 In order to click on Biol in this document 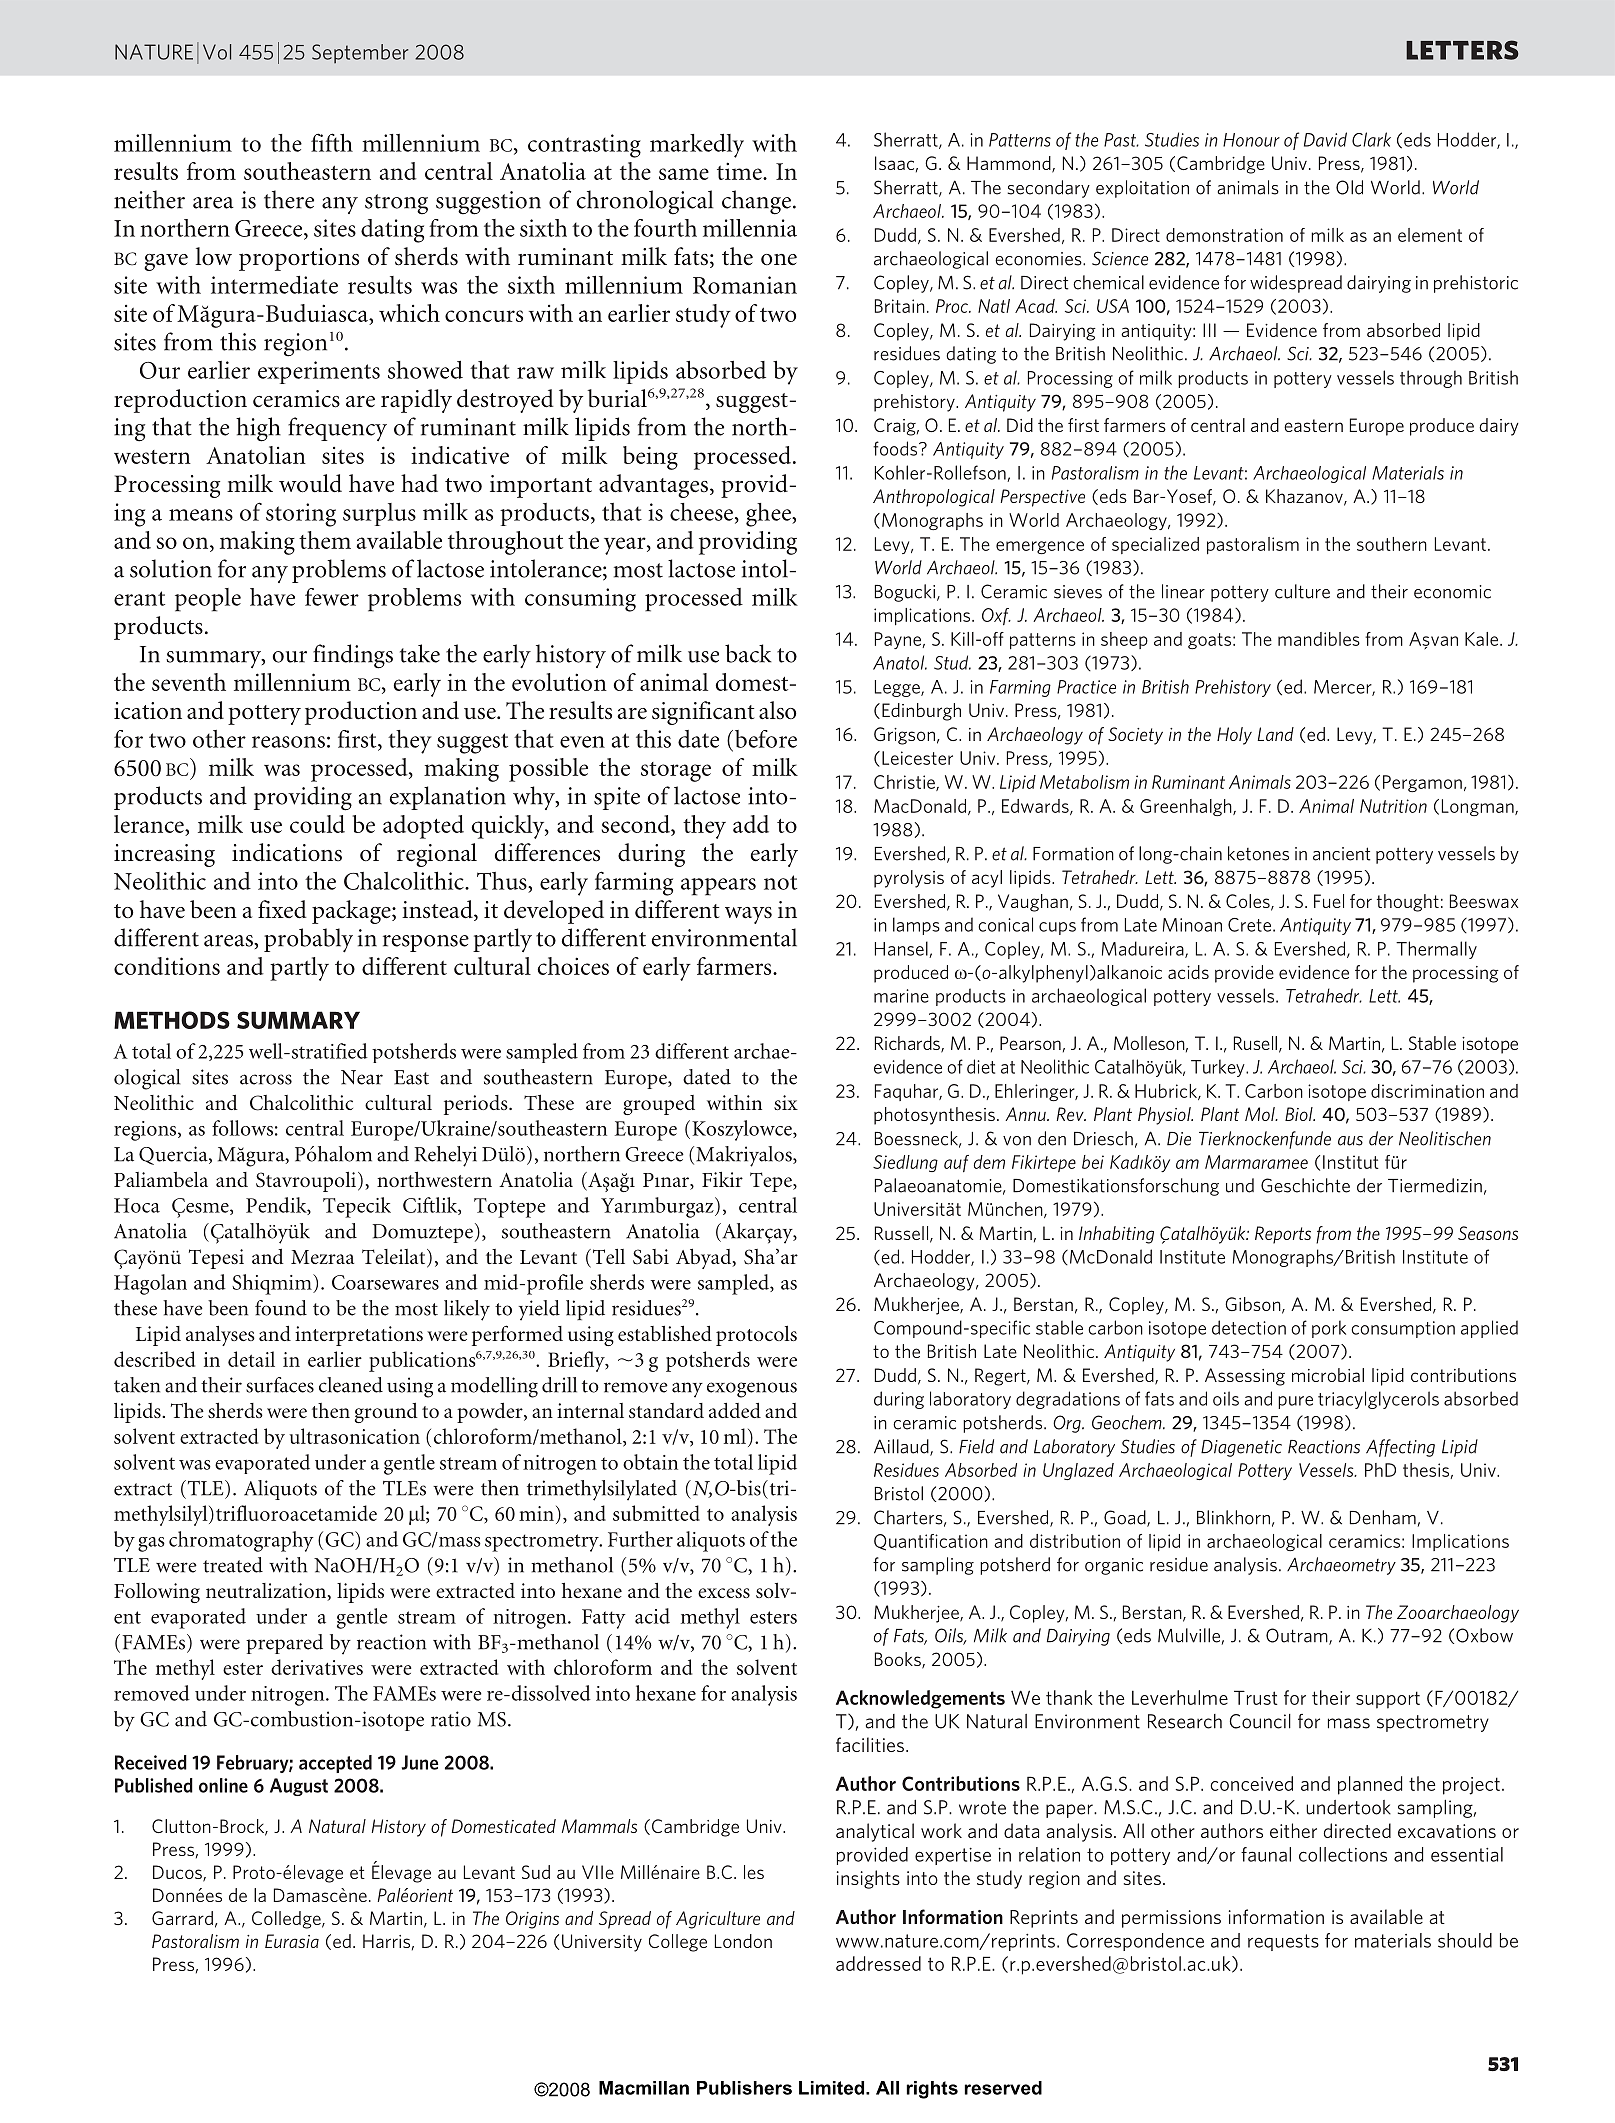, I will do `click(1300, 1114)`.
